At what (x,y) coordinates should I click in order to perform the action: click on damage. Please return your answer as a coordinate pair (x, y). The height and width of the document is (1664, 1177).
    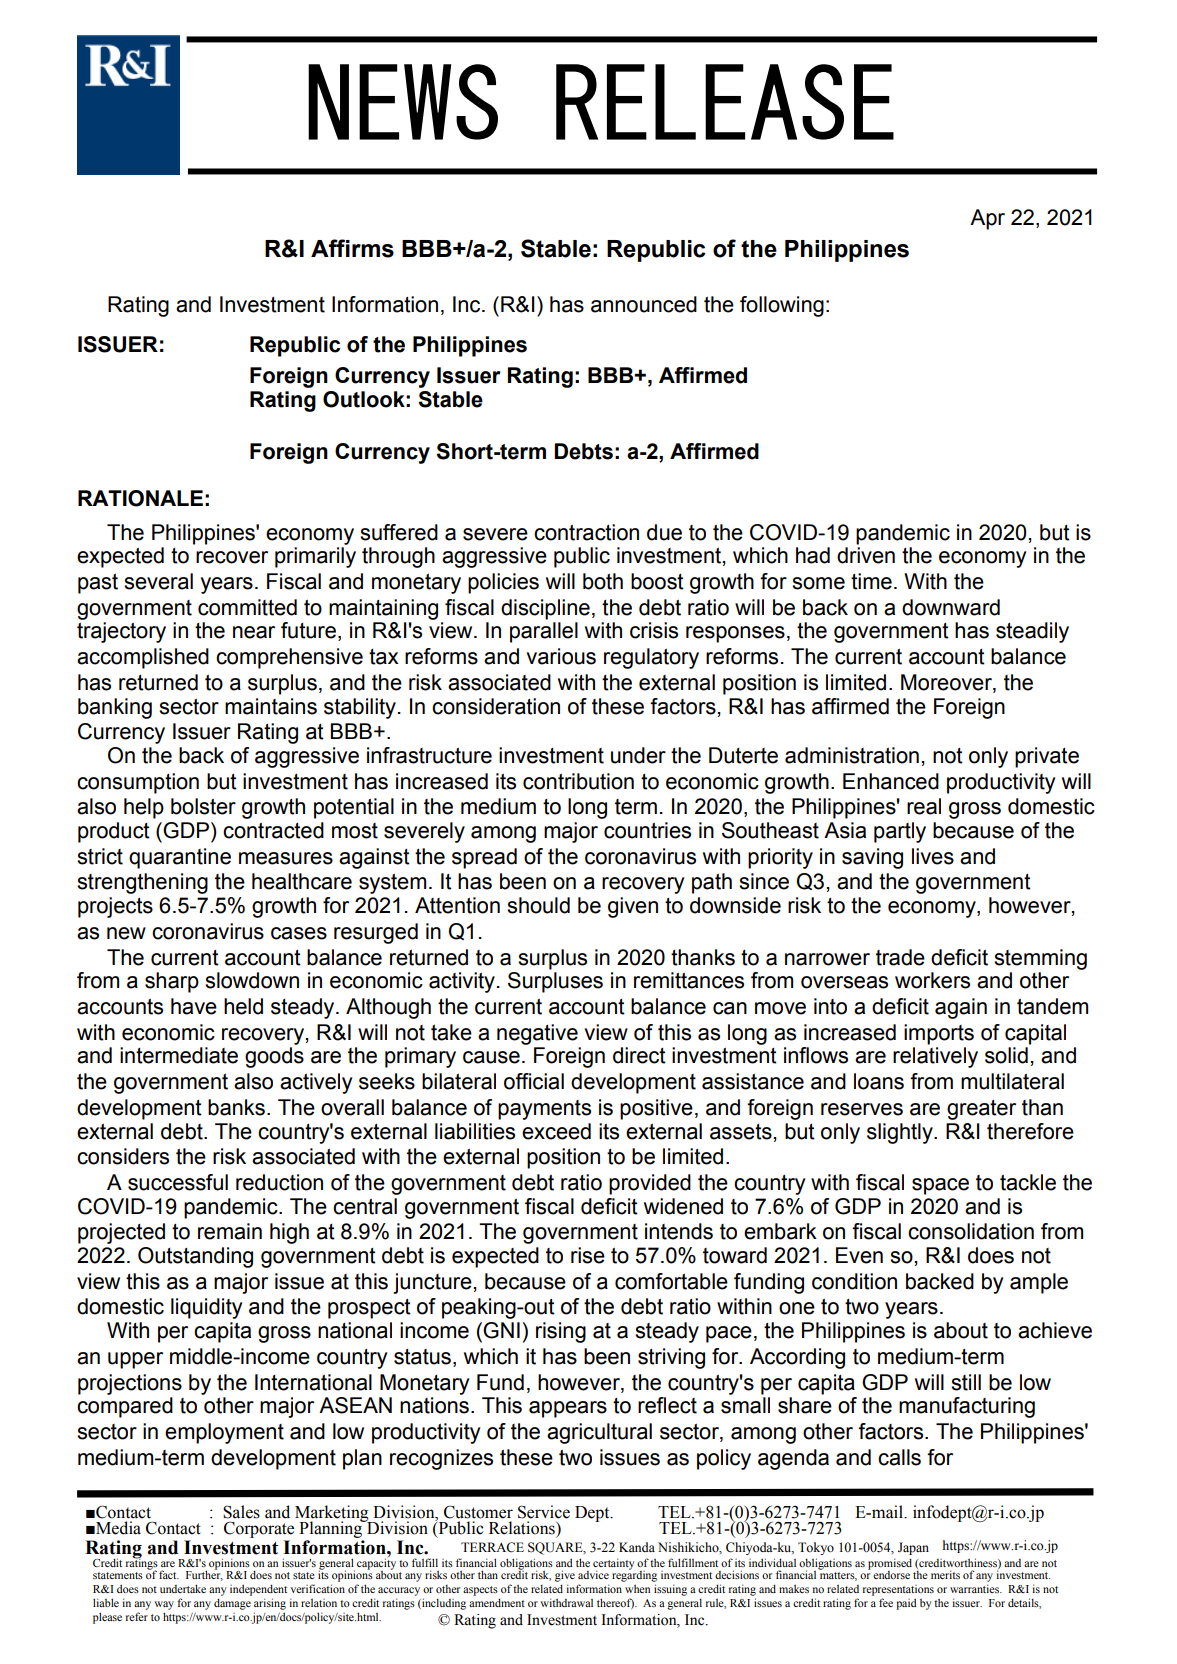
    Looking at the image, I should click on (232, 1604).
